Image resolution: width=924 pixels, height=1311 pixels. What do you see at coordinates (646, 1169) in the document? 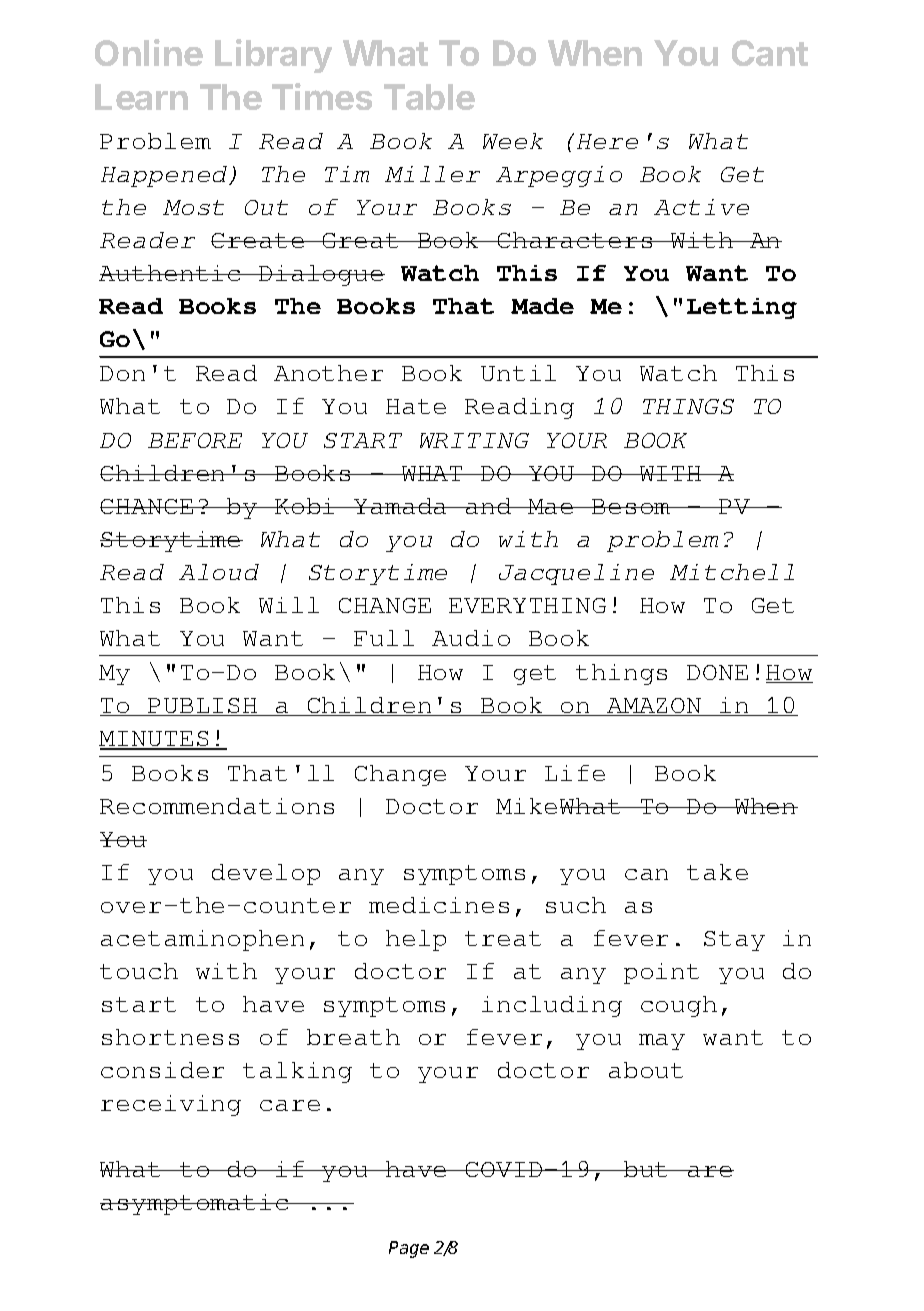
I see `but` at bounding box center [646, 1169].
